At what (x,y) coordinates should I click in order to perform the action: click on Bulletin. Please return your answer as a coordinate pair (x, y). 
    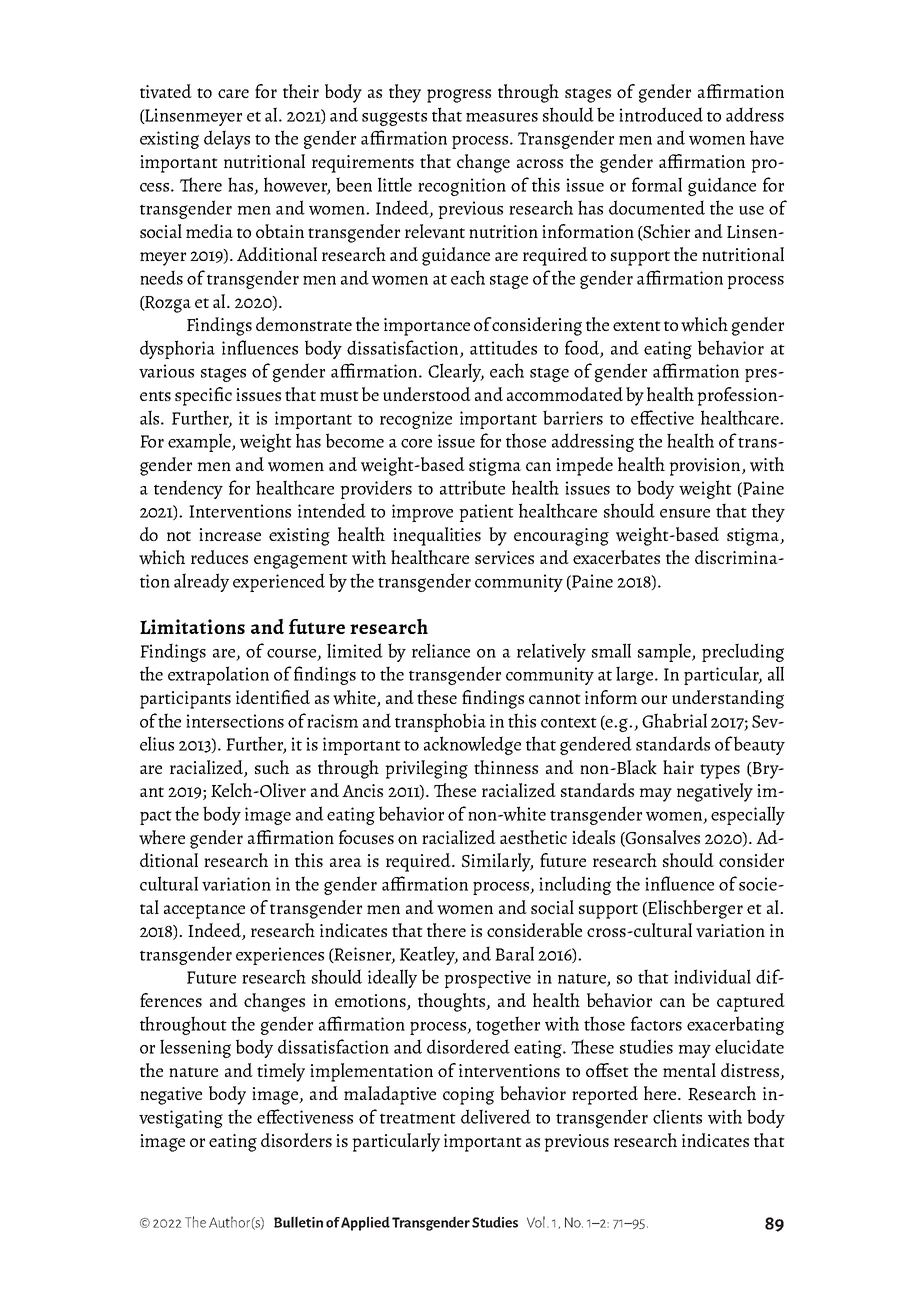
    Looking at the image, I should click on (298, 1222).
